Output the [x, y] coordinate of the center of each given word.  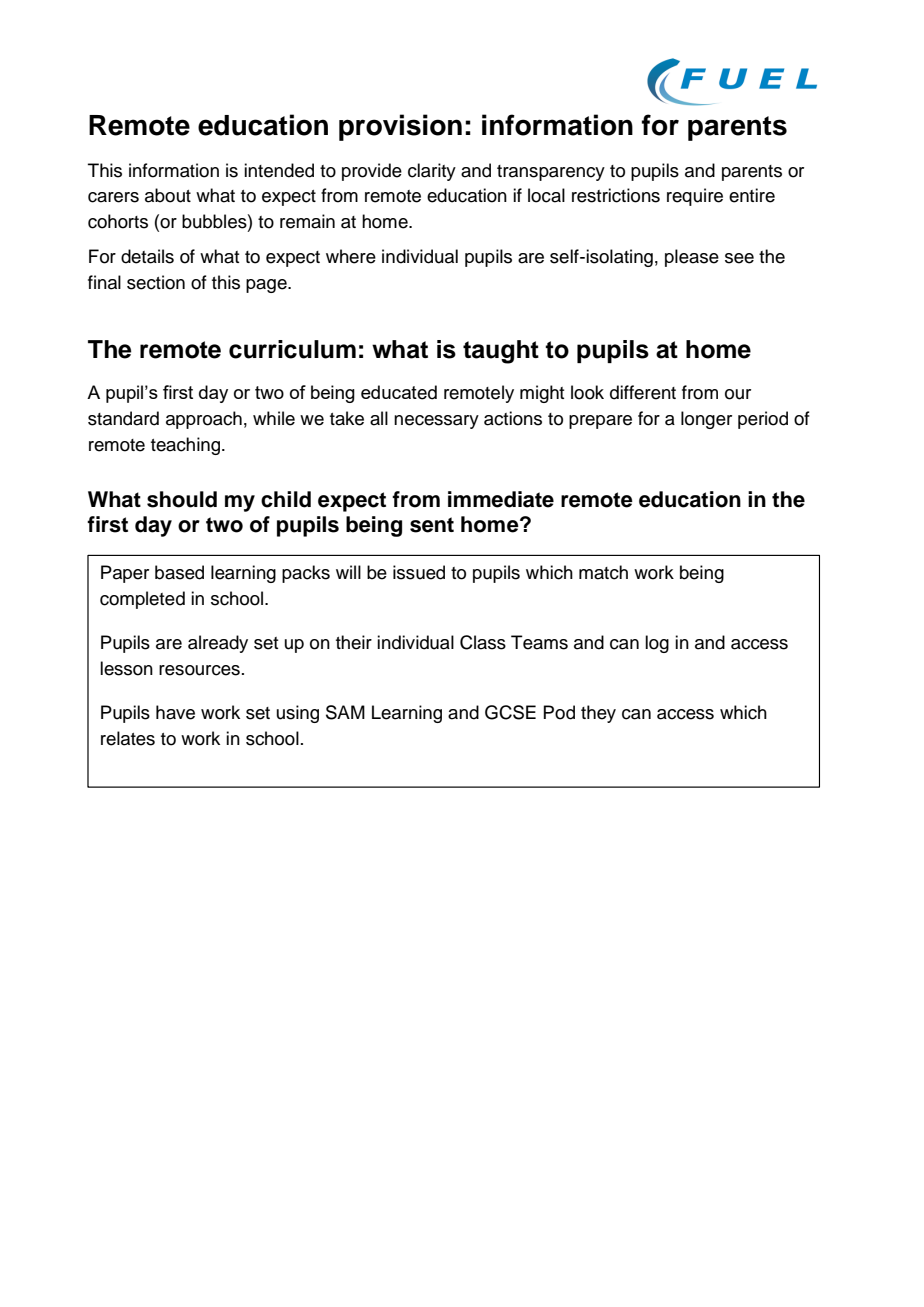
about [168, 195]
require [695, 197]
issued [419, 572]
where [351, 256]
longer [706, 420]
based [179, 572]
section [156, 282]
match [603, 572]
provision [400, 127]
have [175, 712]
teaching [185, 446]
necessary [436, 422]
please [692, 258]
